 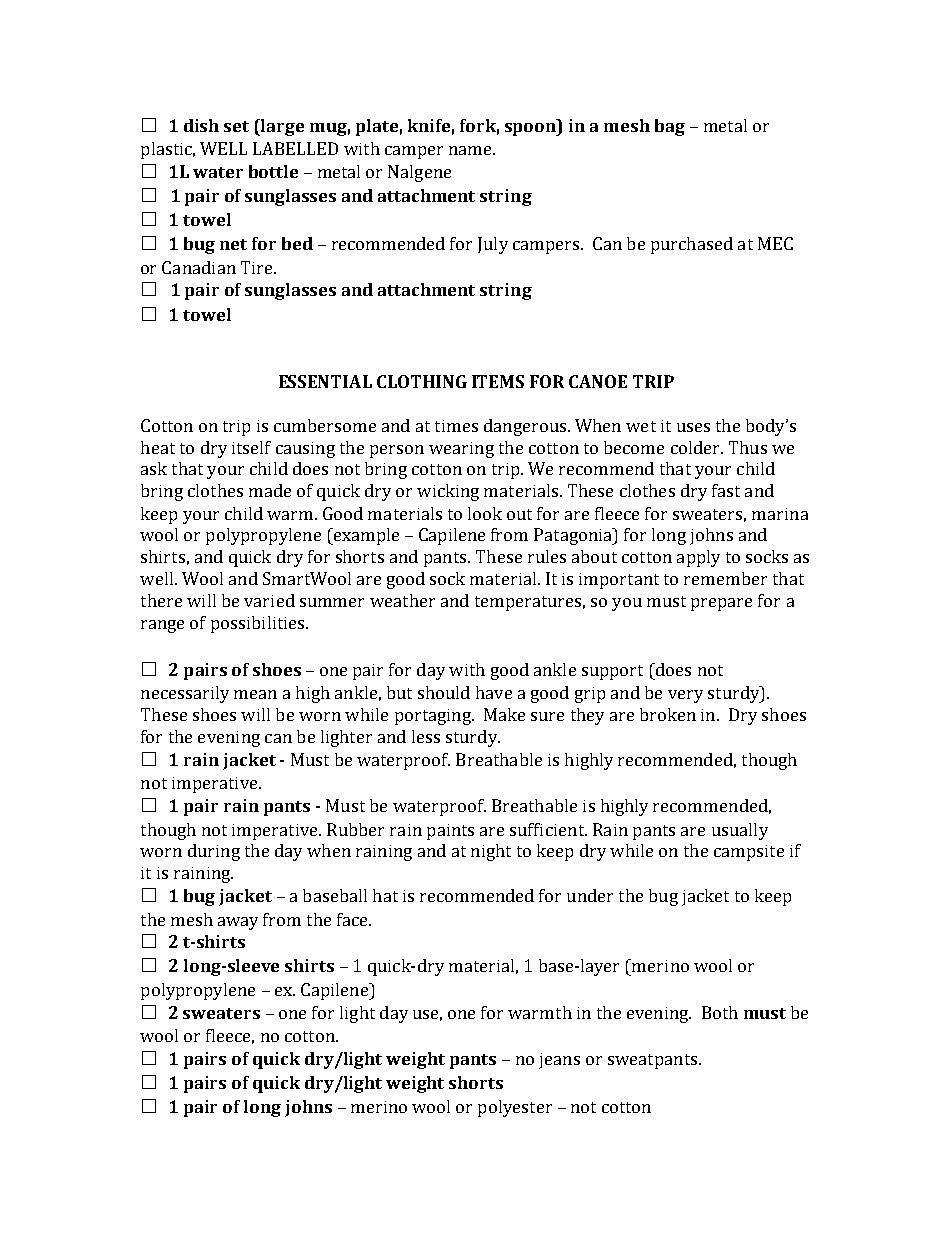 What do you see at coordinates (515, 1108) in the screenshot?
I see `polyester` at bounding box center [515, 1108].
